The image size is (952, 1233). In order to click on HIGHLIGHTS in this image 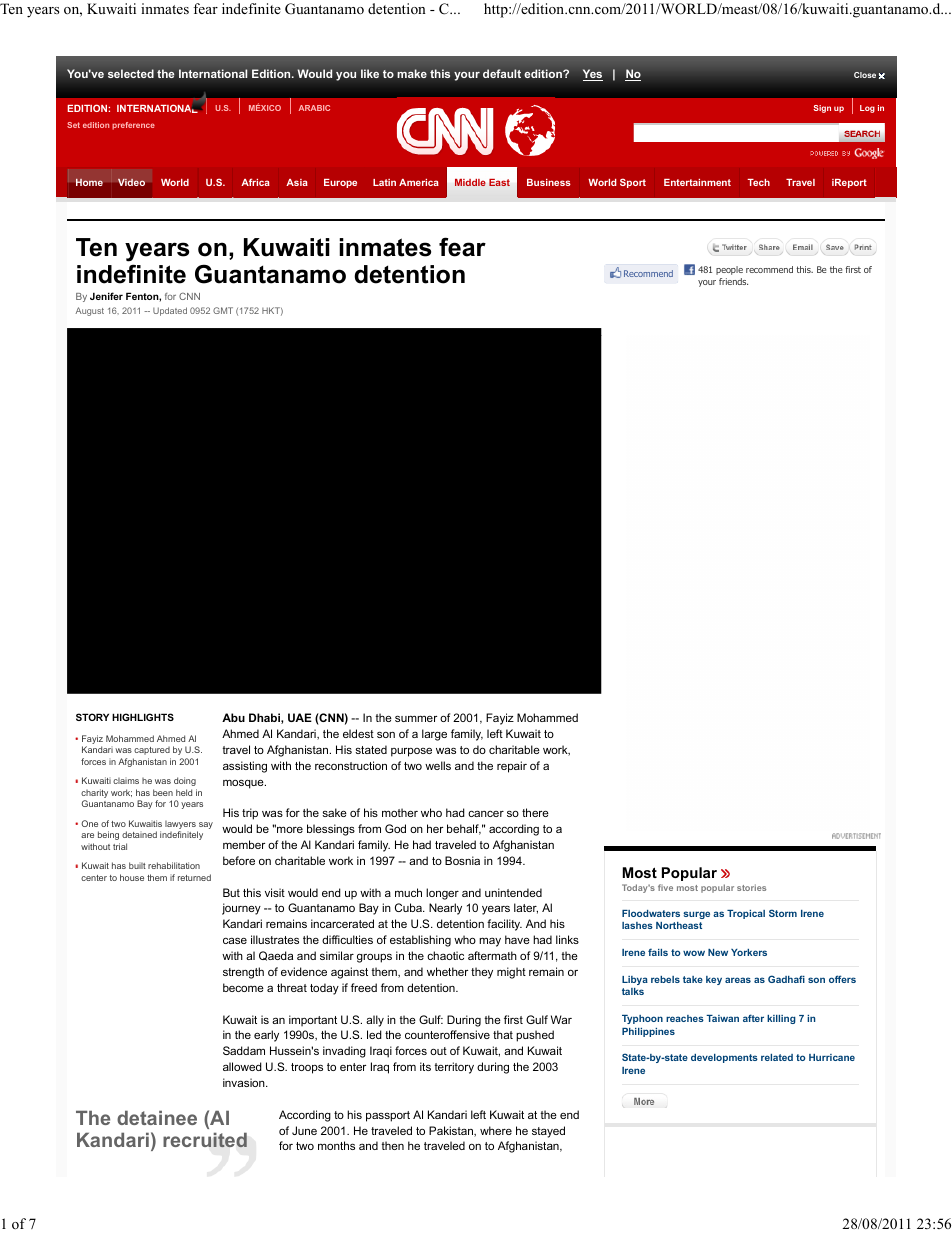, I will do `click(143, 717)`.
